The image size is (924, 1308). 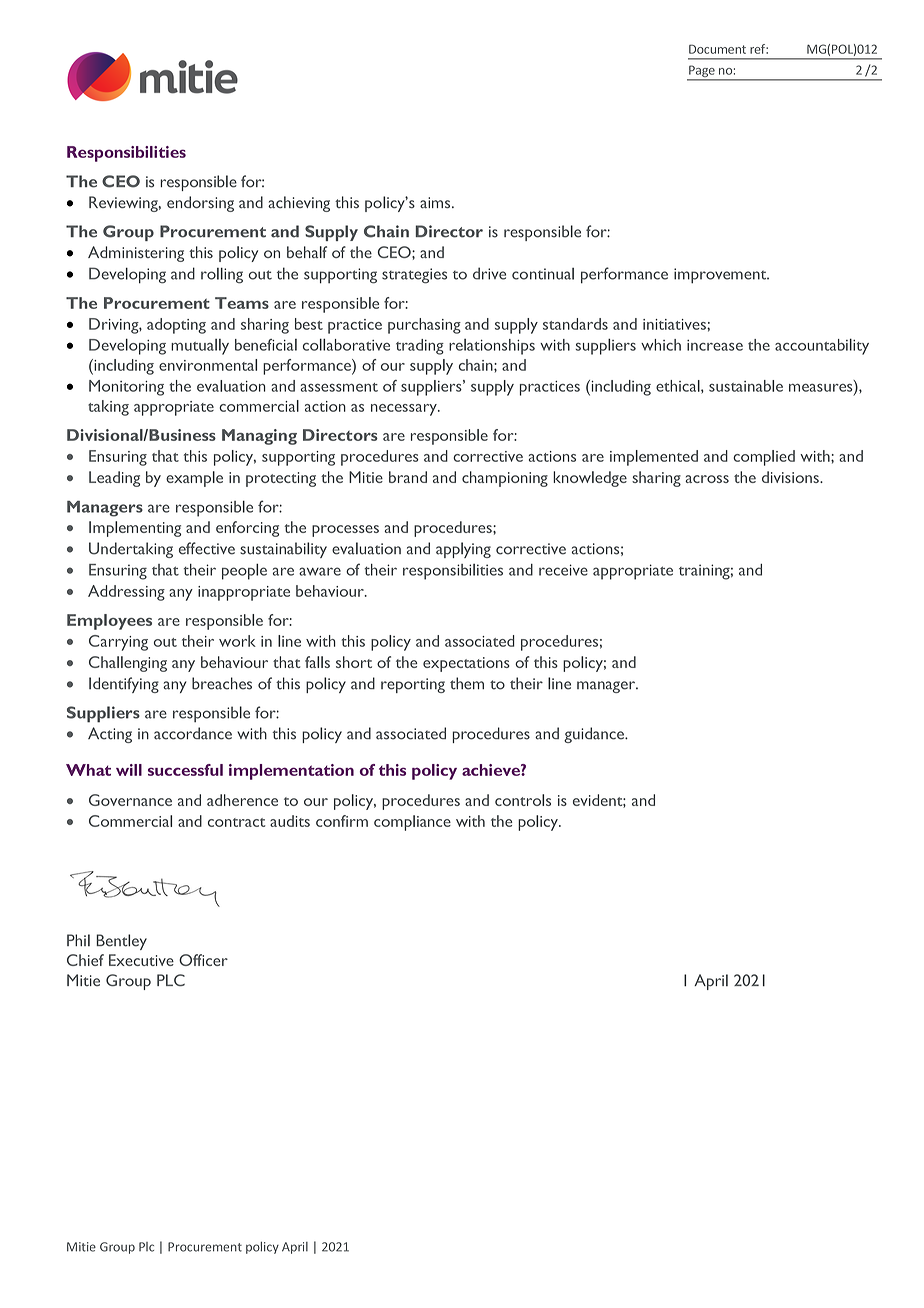 I want to click on improvement, so click(x=721, y=276).
